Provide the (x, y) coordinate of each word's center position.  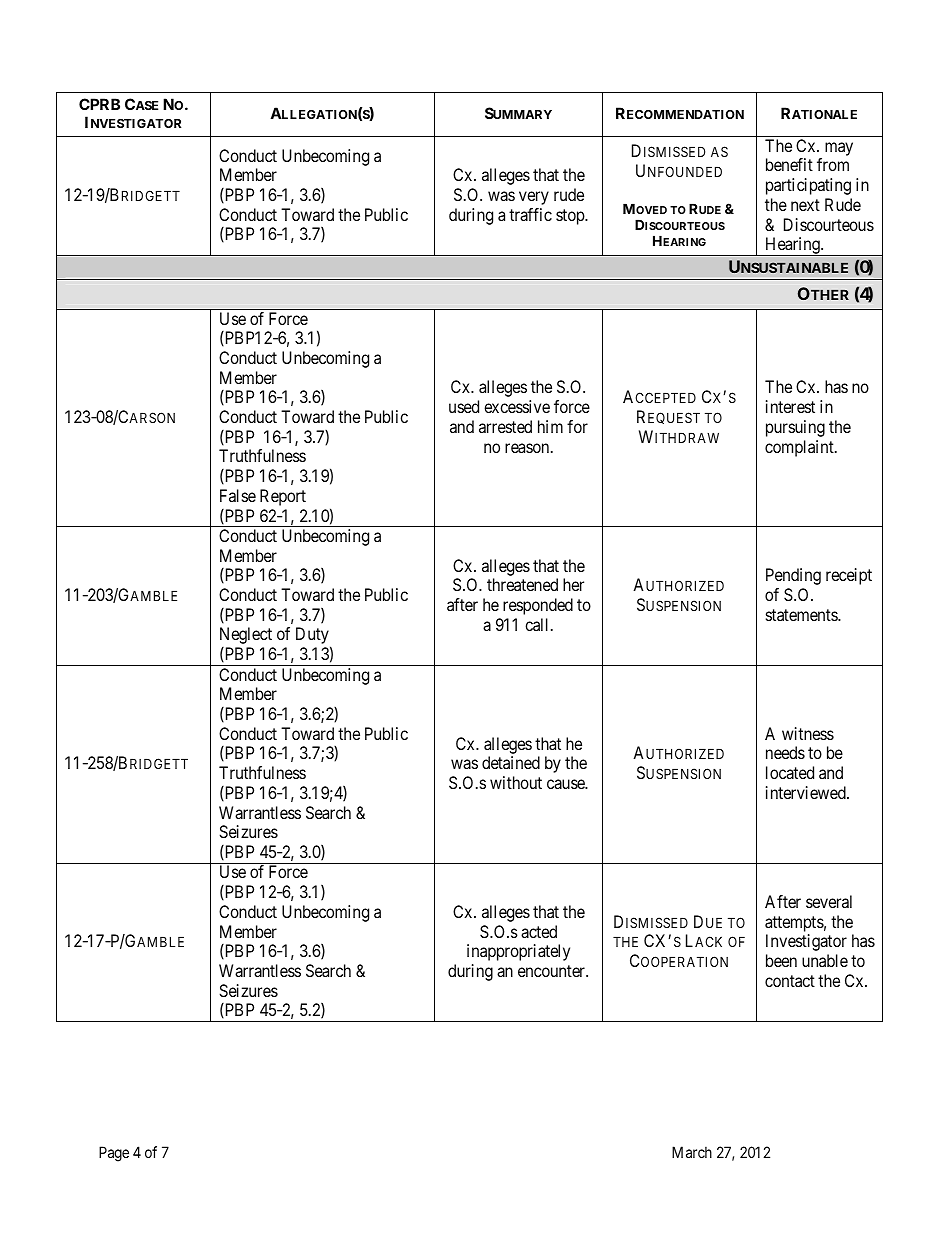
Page (114, 1154)
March (692, 1152)
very (534, 198)
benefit (789, 164)
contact (790, 981)
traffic (530, 214)
